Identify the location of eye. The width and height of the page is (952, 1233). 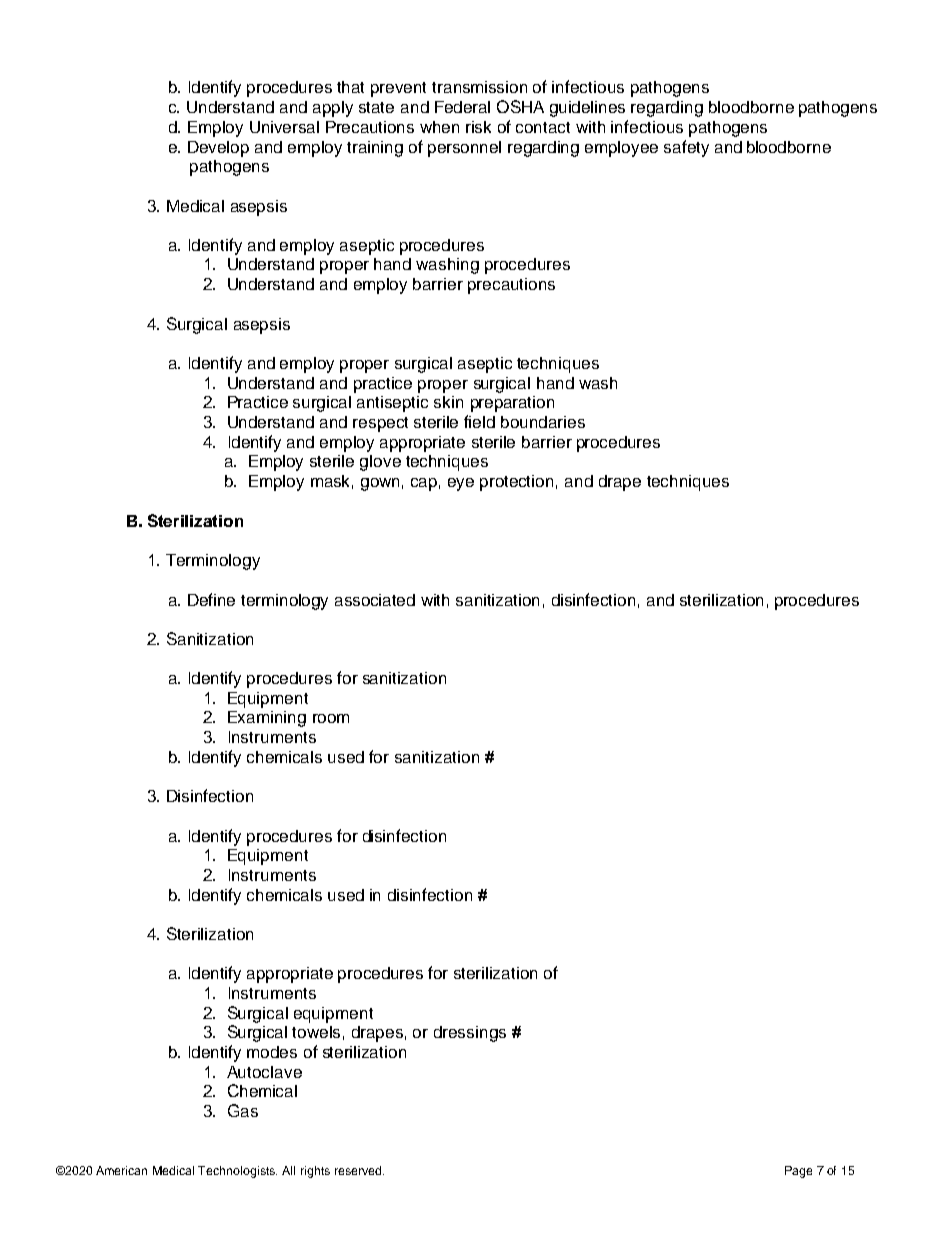
(461, 484).
